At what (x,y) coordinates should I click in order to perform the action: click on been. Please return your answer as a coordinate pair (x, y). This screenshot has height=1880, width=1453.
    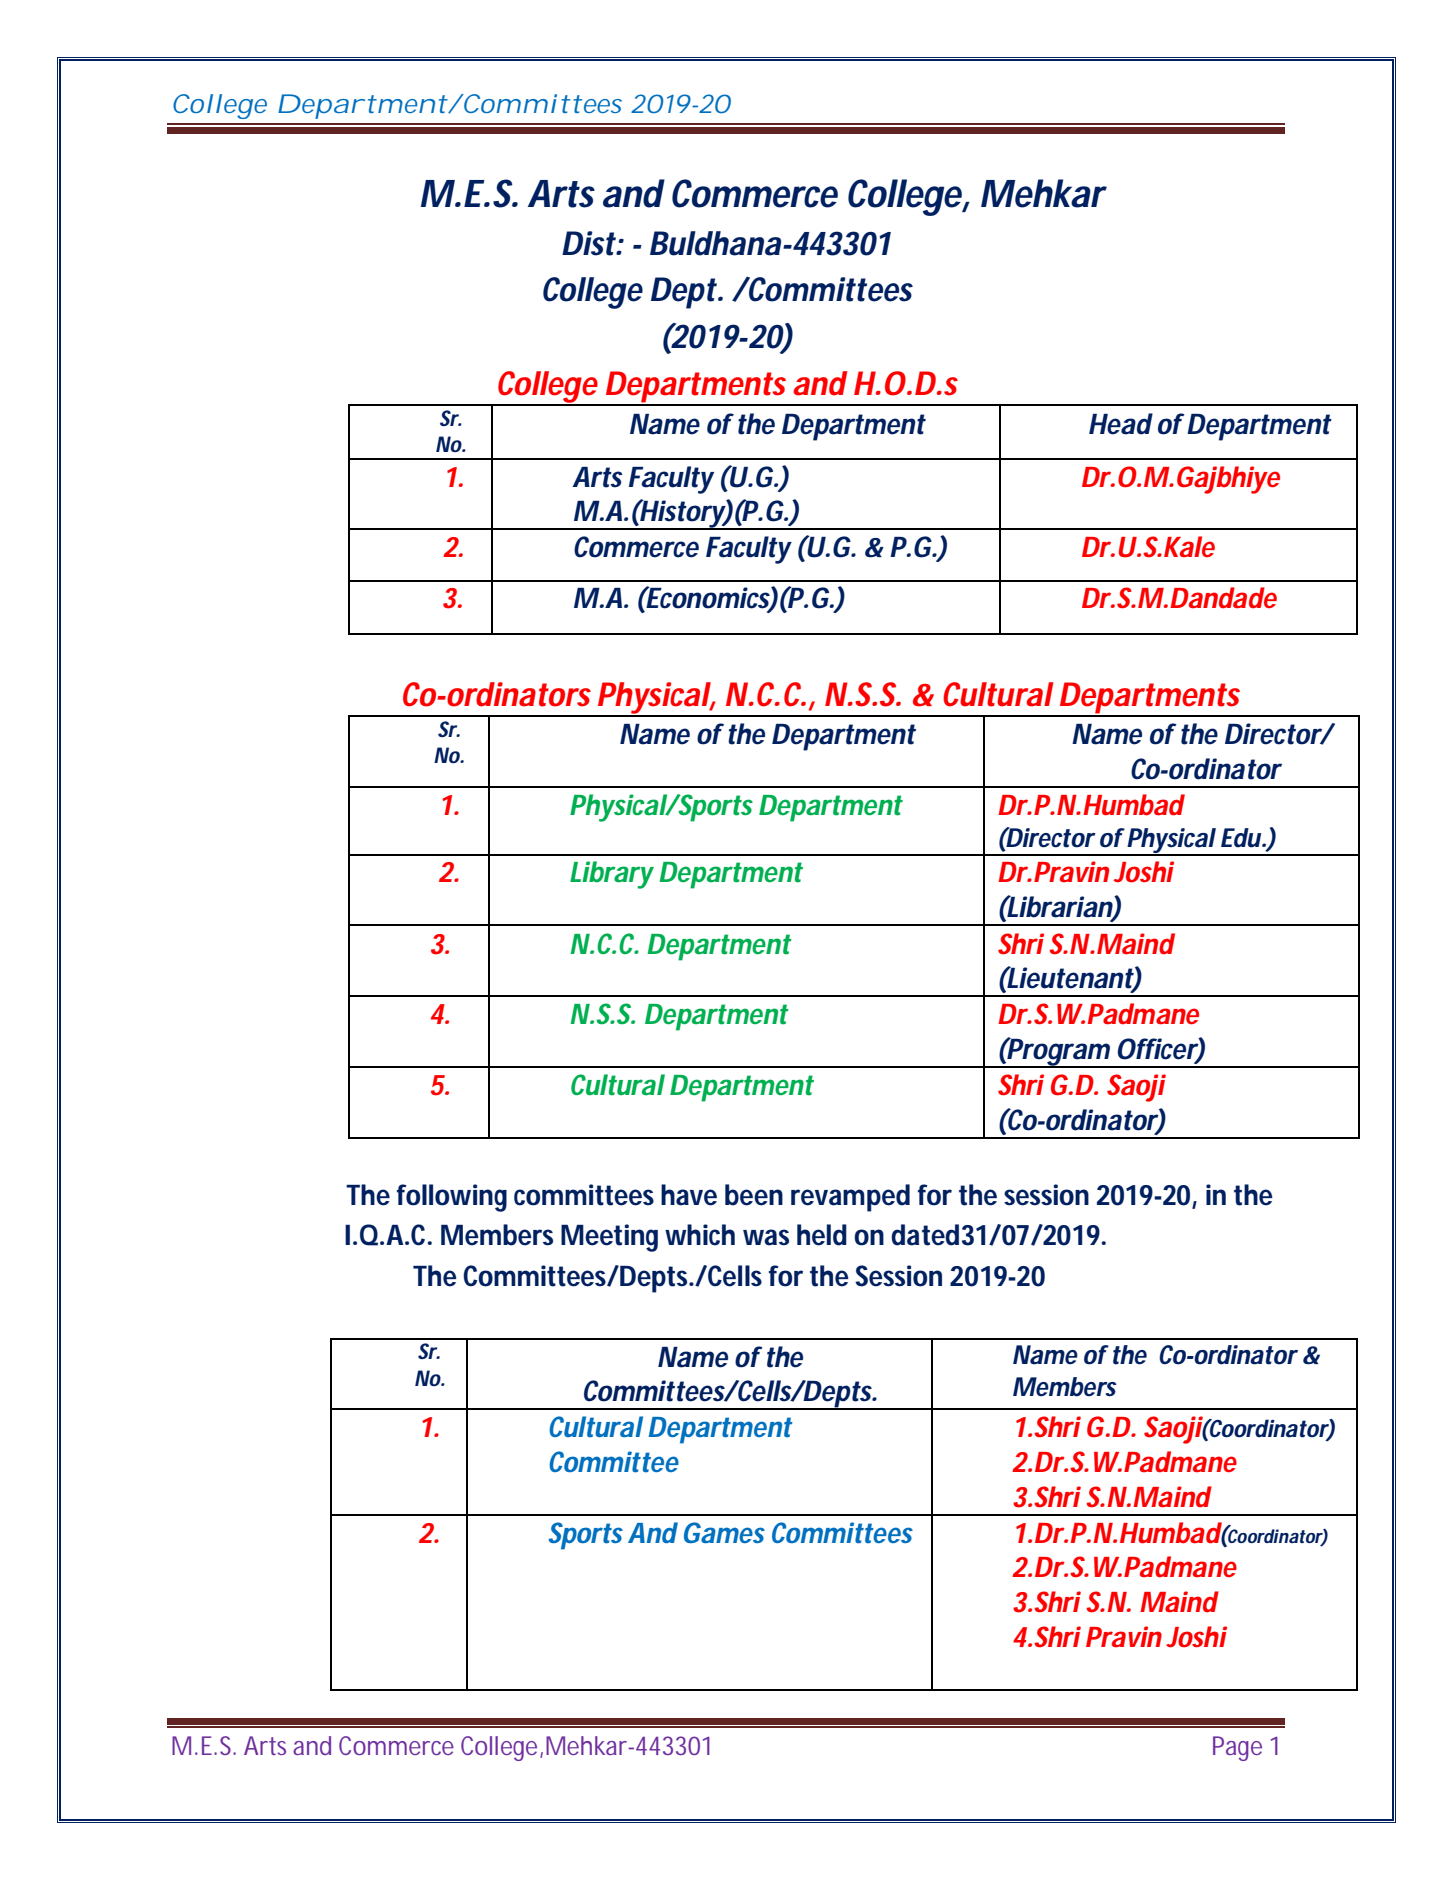
    Looking at the image, I should click on (754, 1195).
